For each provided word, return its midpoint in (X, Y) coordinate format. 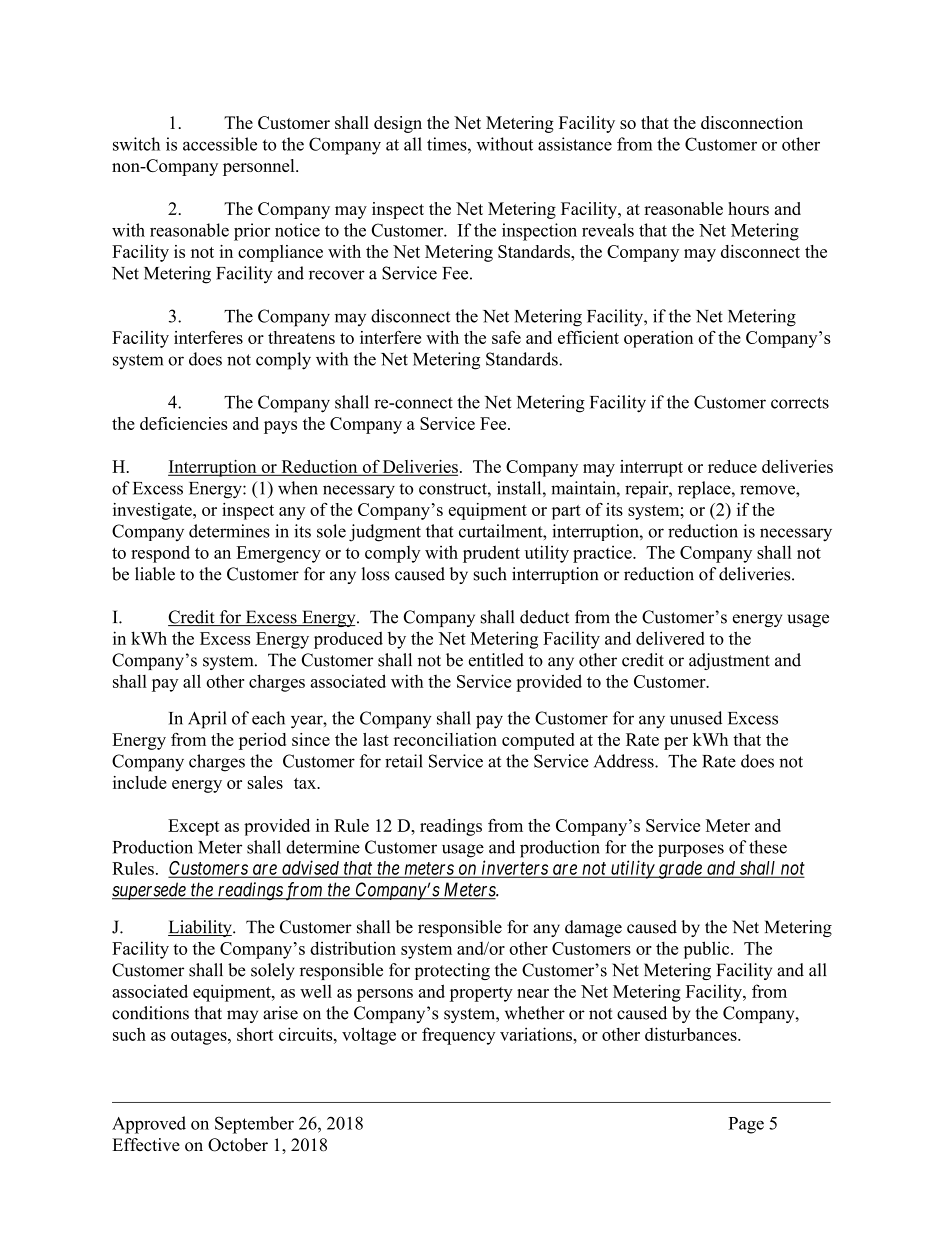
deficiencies (184, 423)
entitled (496, 660)
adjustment (729, 661)
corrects (800, 403)
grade (680, 870)
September (254, 1125)
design (398, 124)
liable (155, 574)
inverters (515, 868)
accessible (220, 144)
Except (194, 827)
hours (748, 208)
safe (506, 337)
